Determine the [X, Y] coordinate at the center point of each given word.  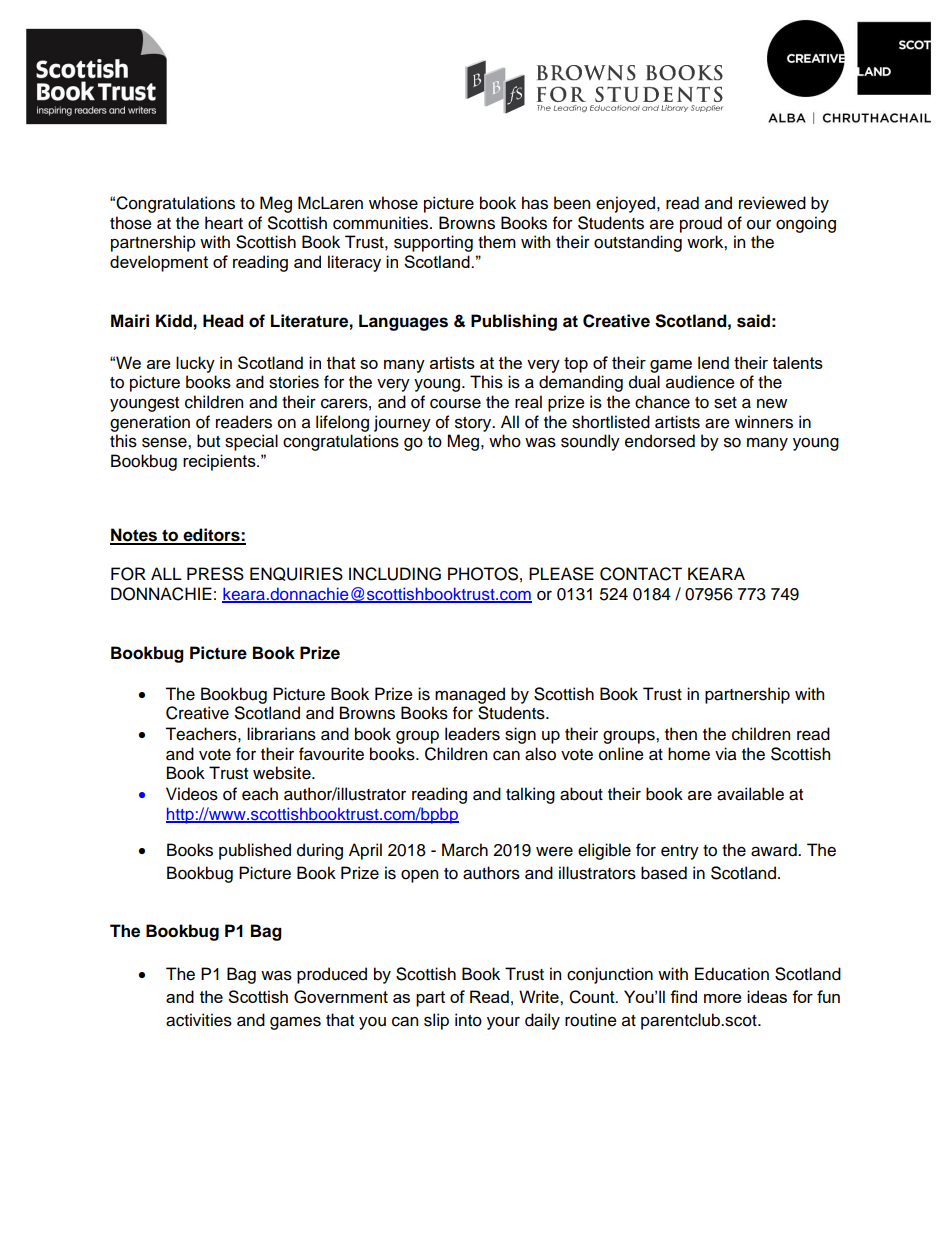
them [497, 242]
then [681, 734]
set [725, 403]
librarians [281, 734]
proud [701, 224]
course [455, 403]
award [775, 850]
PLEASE [561, 574]
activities [199, 1020]
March [465, 850]
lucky [195, 364]
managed [470, 695]
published [255, 851]
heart [224, 223]
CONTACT [641, 574]
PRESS [215, 574]
